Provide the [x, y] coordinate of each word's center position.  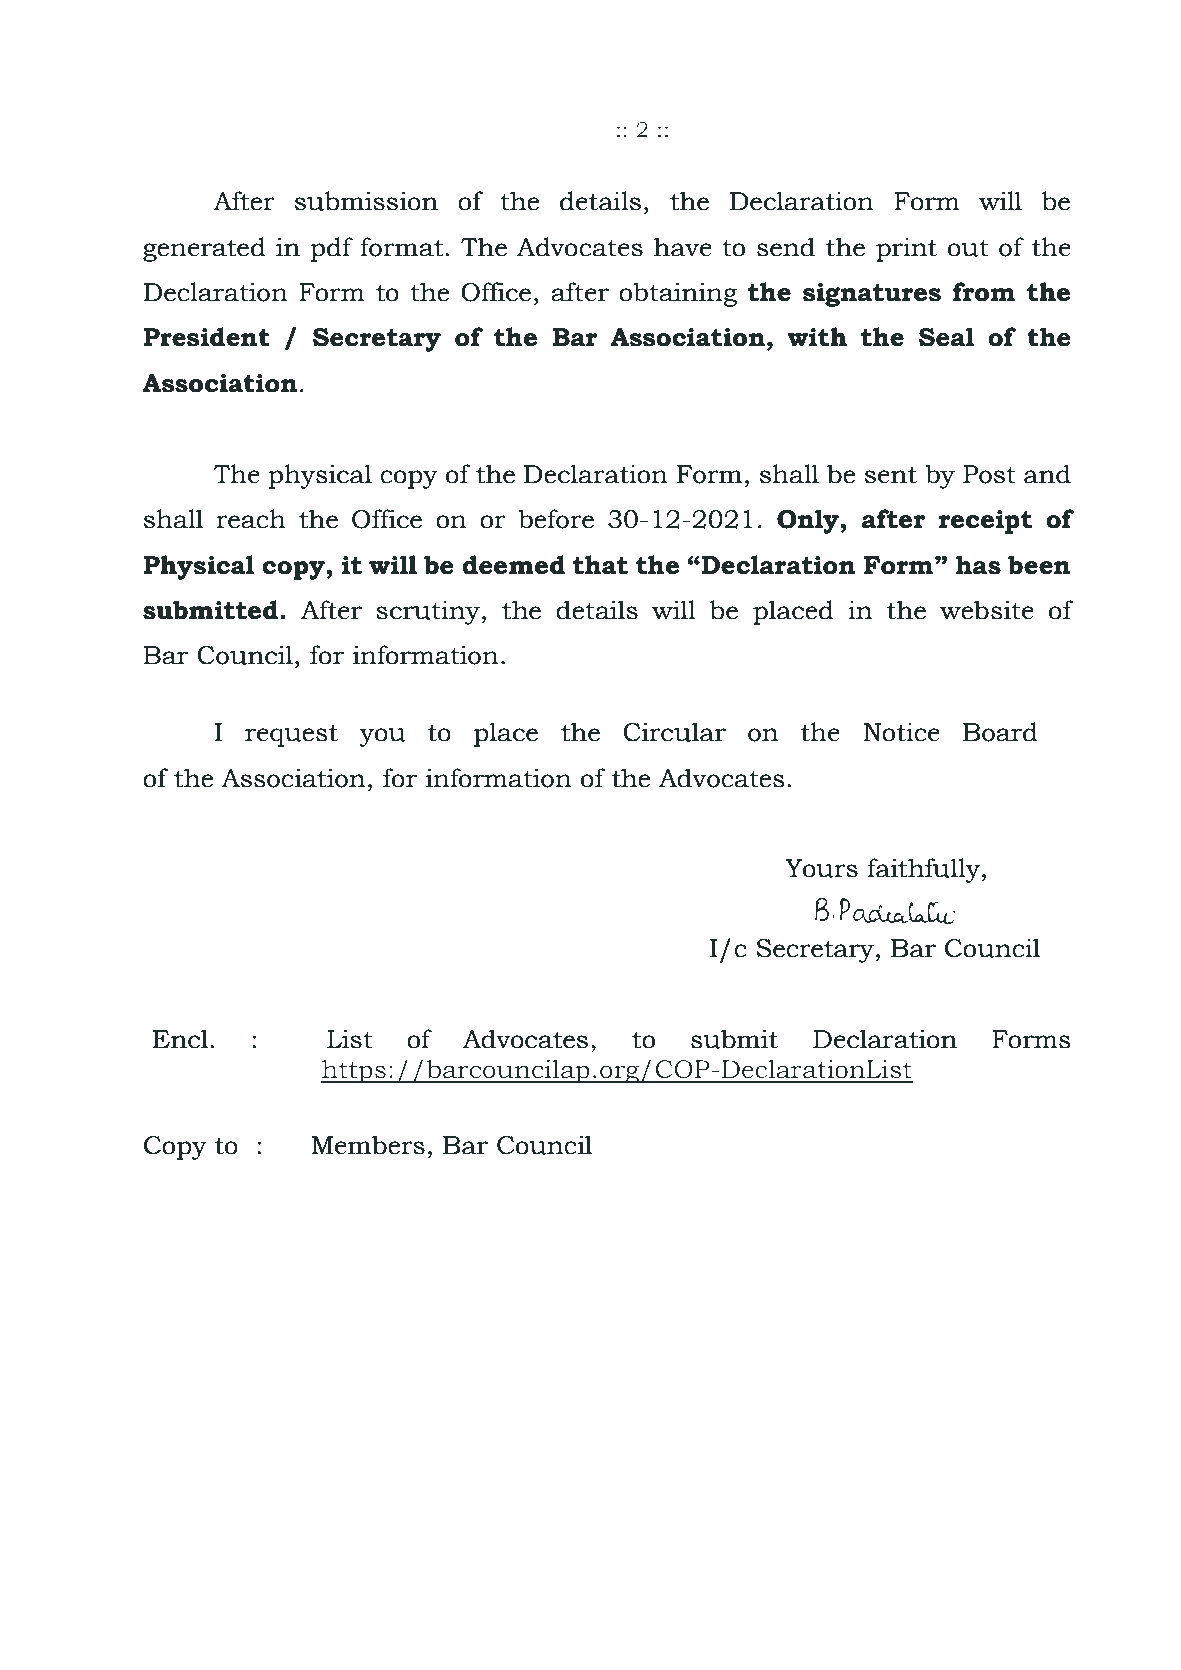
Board [1000, 732]
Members [368, 1145]
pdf [331, 249]
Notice [901, 732]
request [291, 736]
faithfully [923, 870]
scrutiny [428, 612]
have [683, 247]
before [556, 519]
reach [251, 519]
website [987, 610]
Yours [821, 868]
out [968, 248]
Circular [674, 732]
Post [989, 474]
